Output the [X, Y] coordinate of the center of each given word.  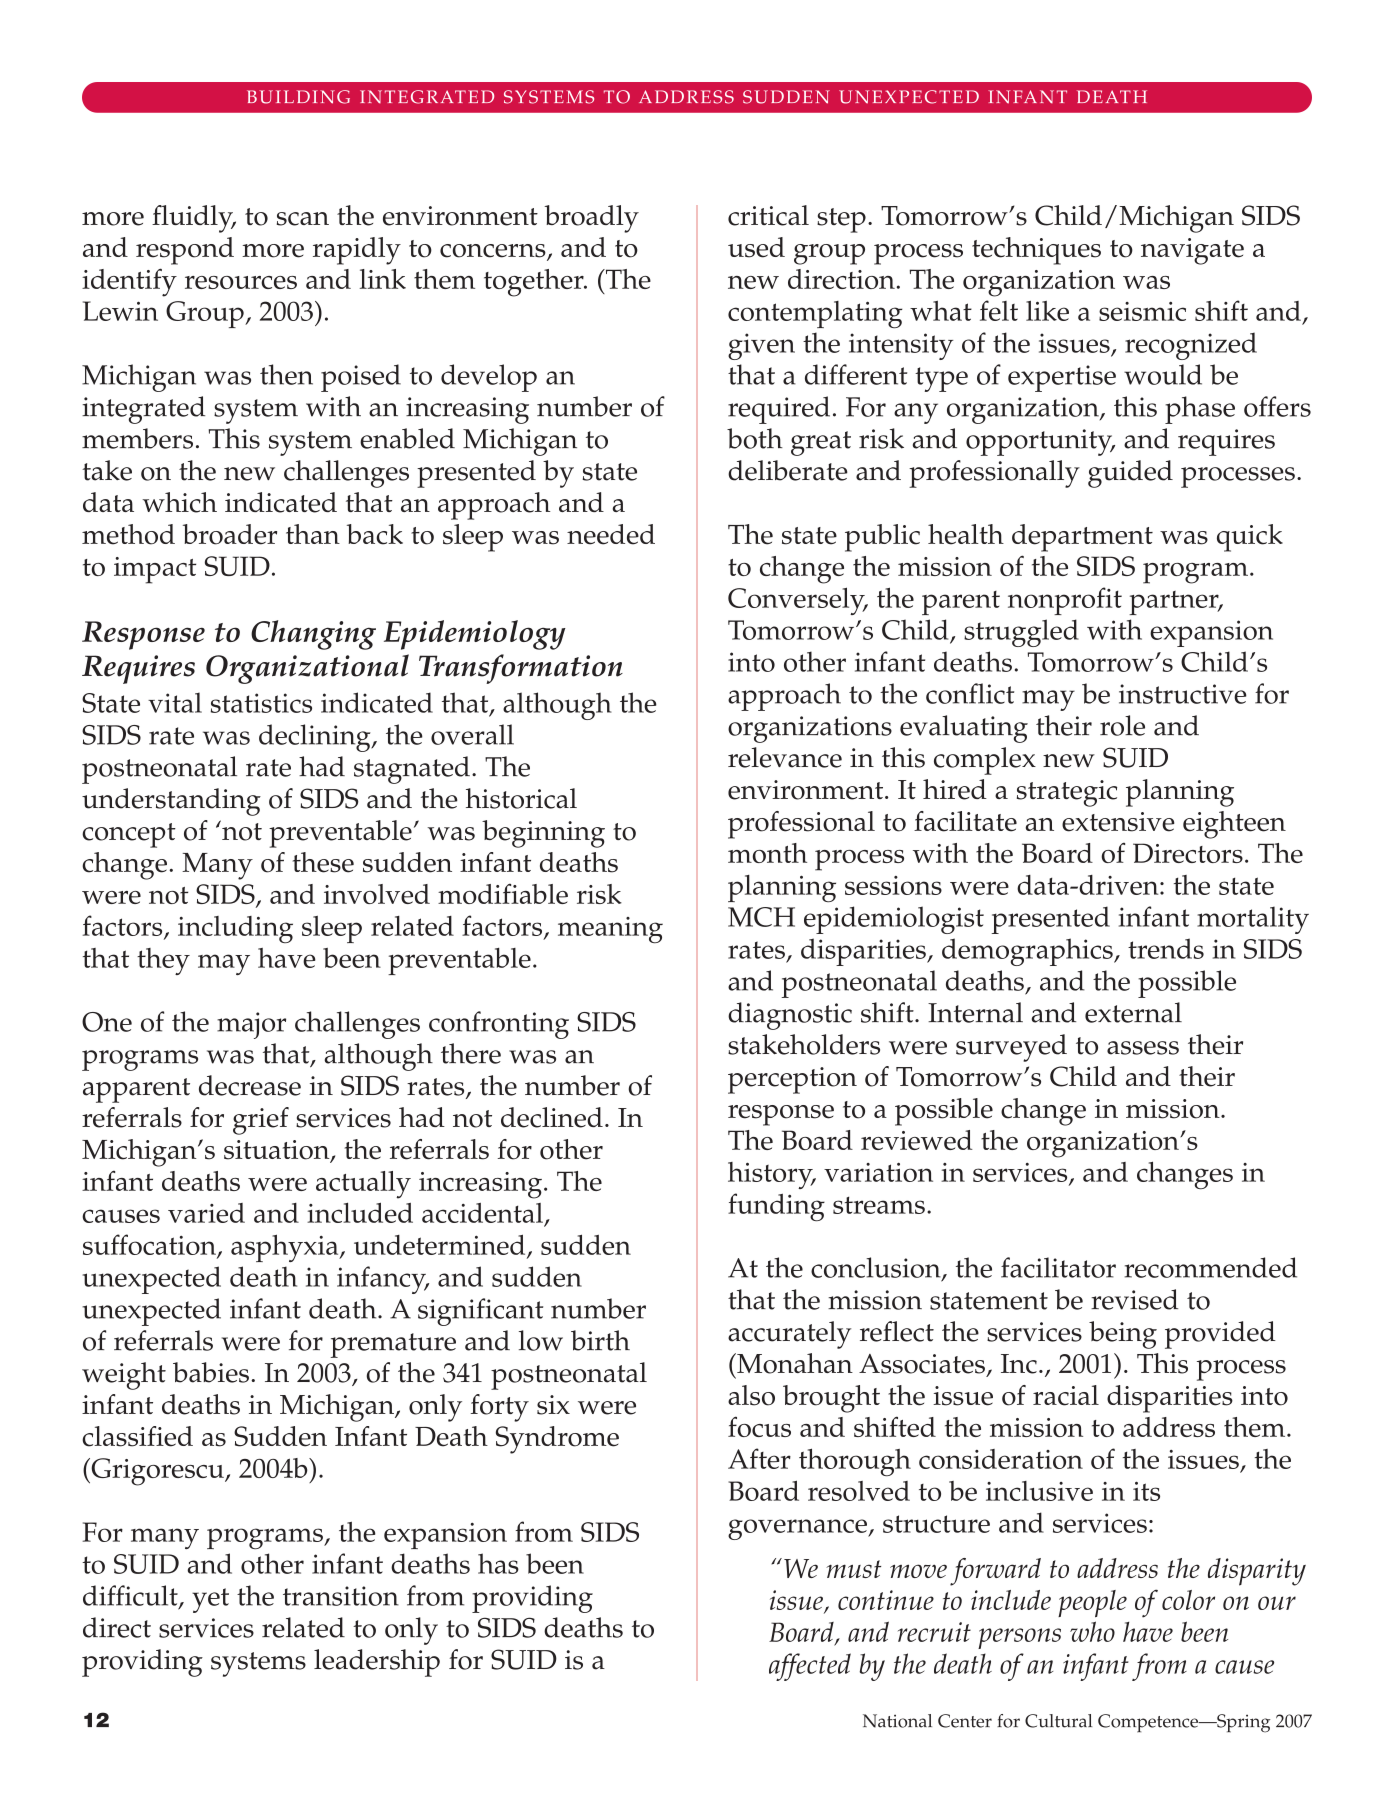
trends [1166, 948]
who [1092, 1631]
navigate [1192, 251]
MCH [761, 917]
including [235, 929]
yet [210, 1600]
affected [810, 1667]
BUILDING [298, 97]
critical [768, 215]
